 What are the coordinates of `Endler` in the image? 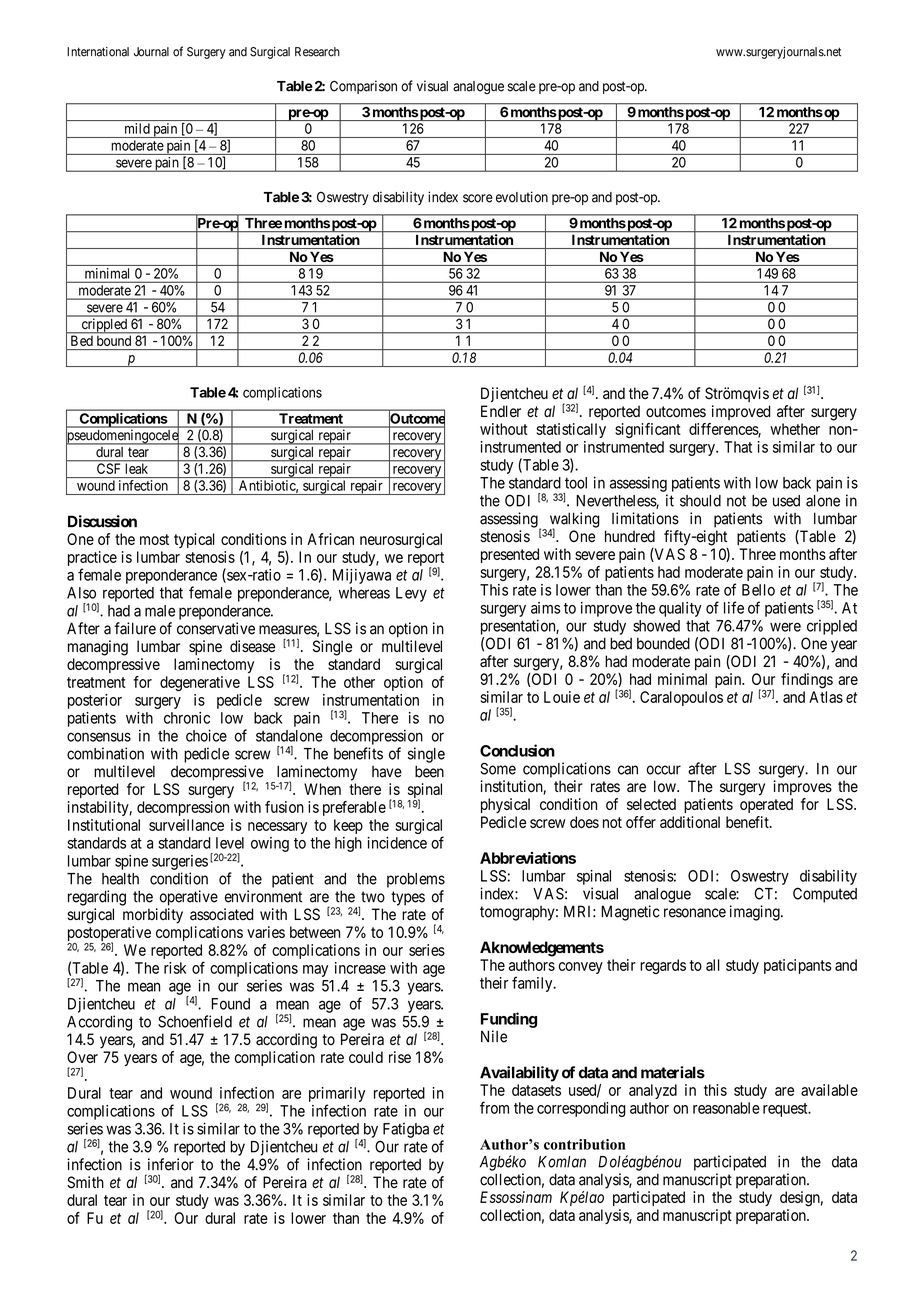 It's located at (501, 411).
